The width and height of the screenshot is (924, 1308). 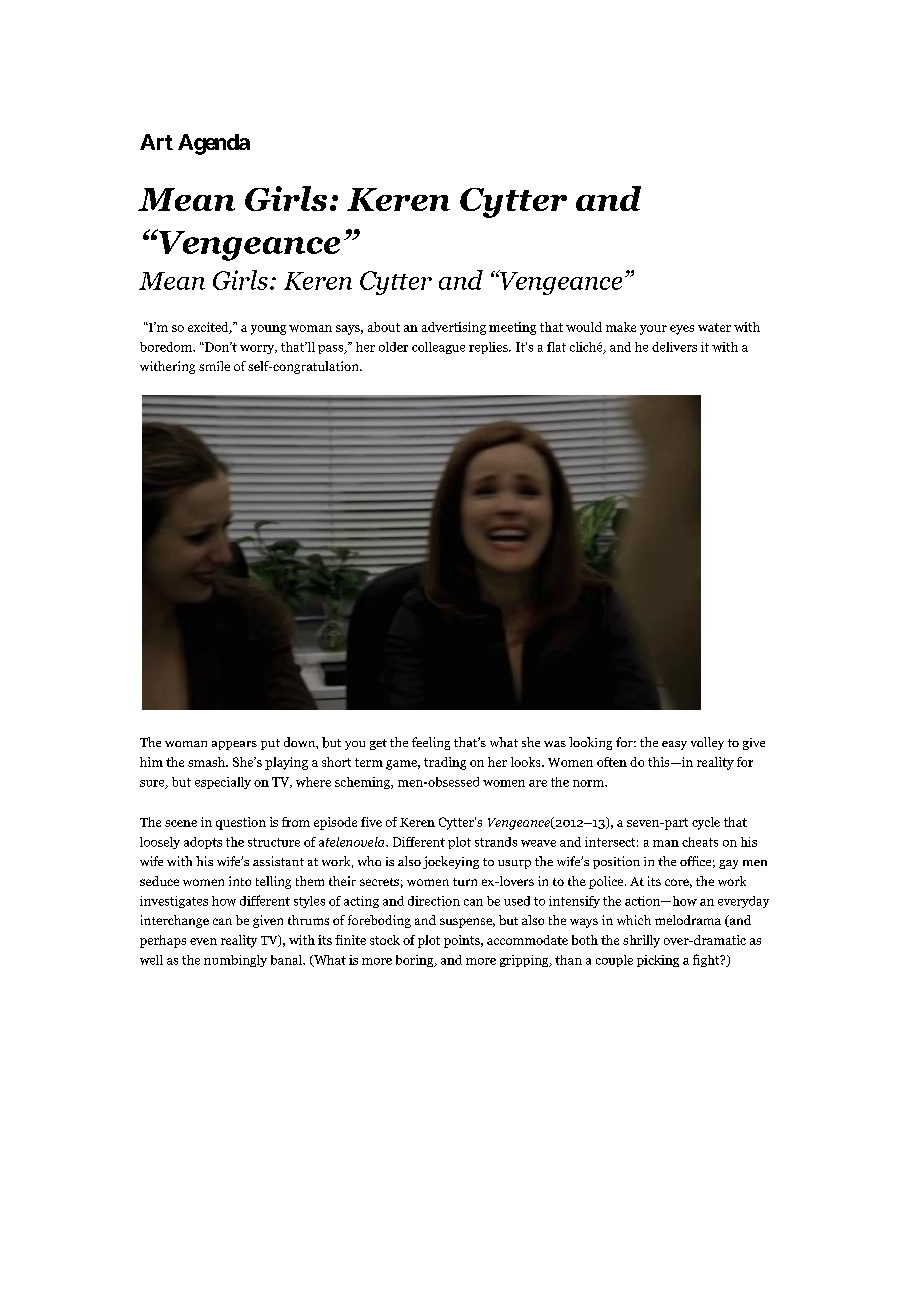 What do you see at coordinates (707, 743) in the screenshot?
I see `volley` at bounding box center [707, 743].
